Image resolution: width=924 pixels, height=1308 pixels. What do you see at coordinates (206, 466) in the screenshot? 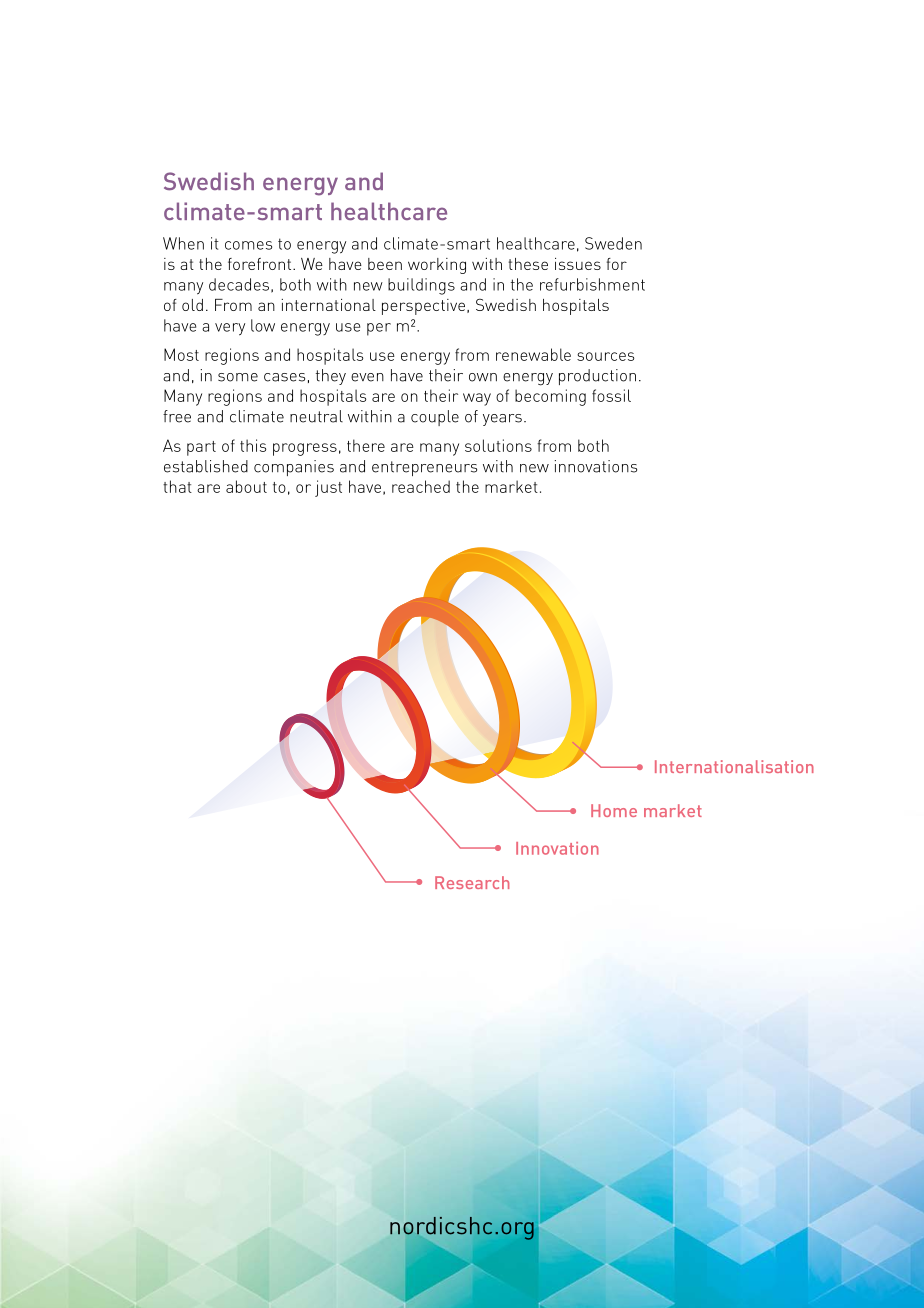
I see `established` at bounding box center [206, 466].
